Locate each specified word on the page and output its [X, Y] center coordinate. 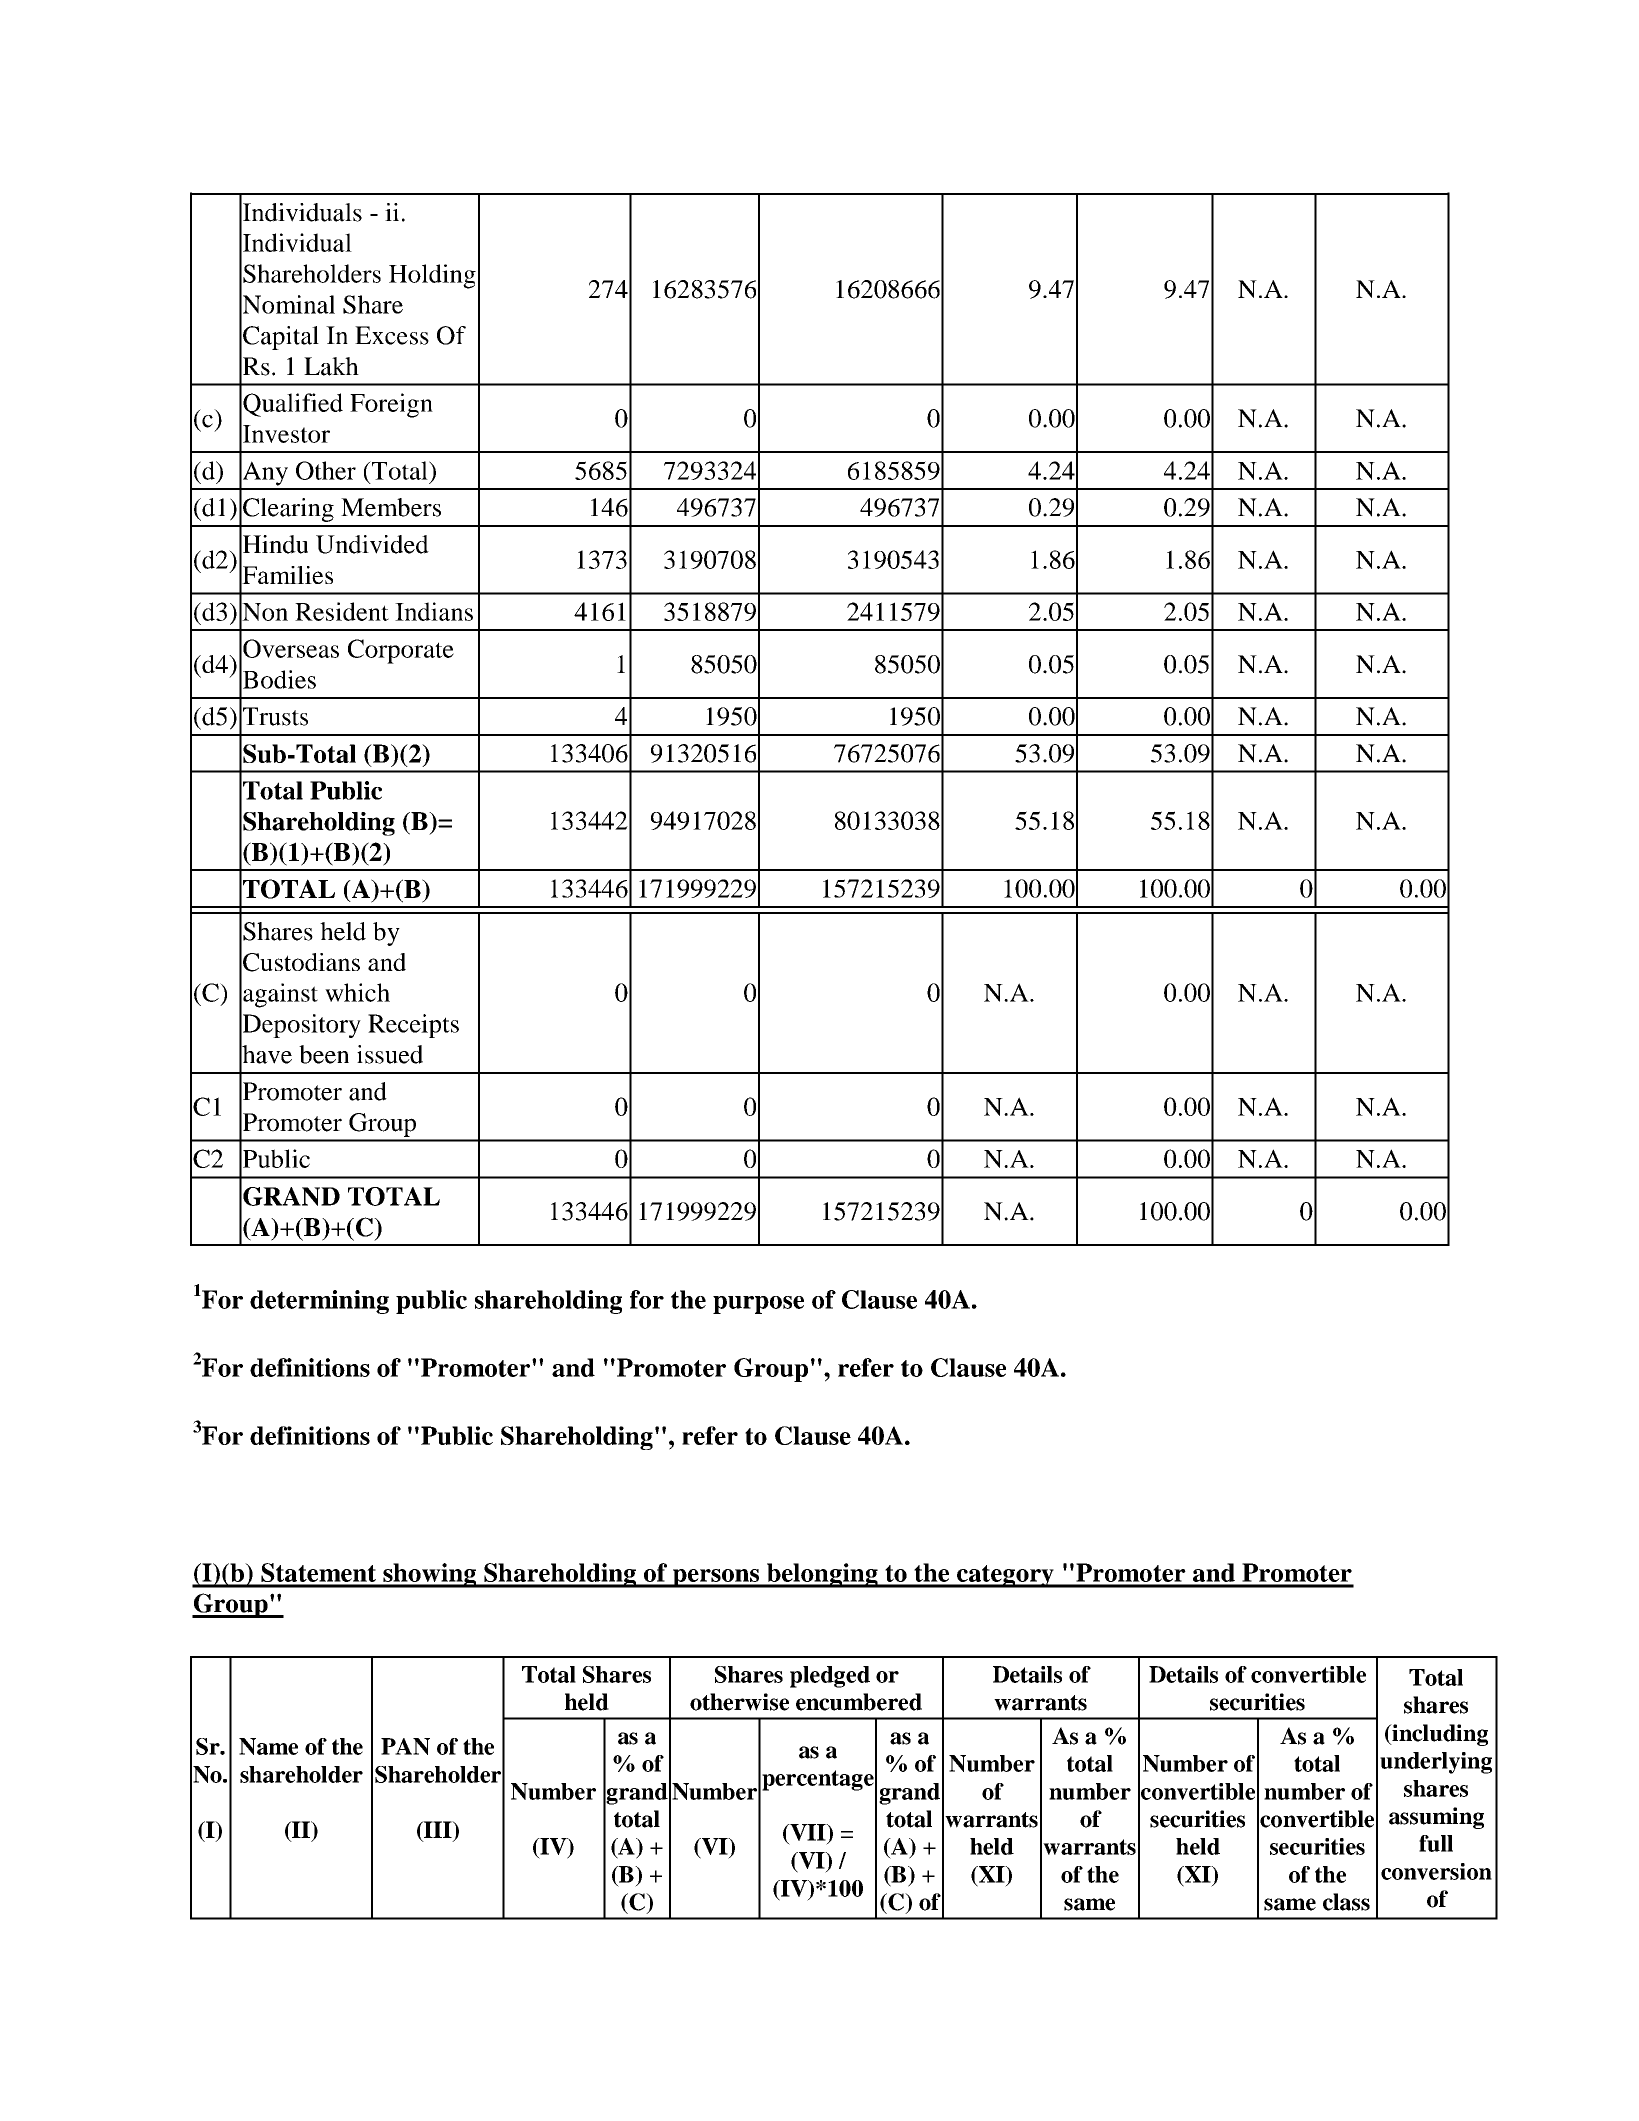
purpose [758, 1305]
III [438, 1829]
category [1005, 1576]
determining [319, 1302]
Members [391, 507]
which [357, 992]
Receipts [413, 1026]
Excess [392, 335]
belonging [822, 1575]
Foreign [391, 405]
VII [808, 1834]
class [1346, 1902]
